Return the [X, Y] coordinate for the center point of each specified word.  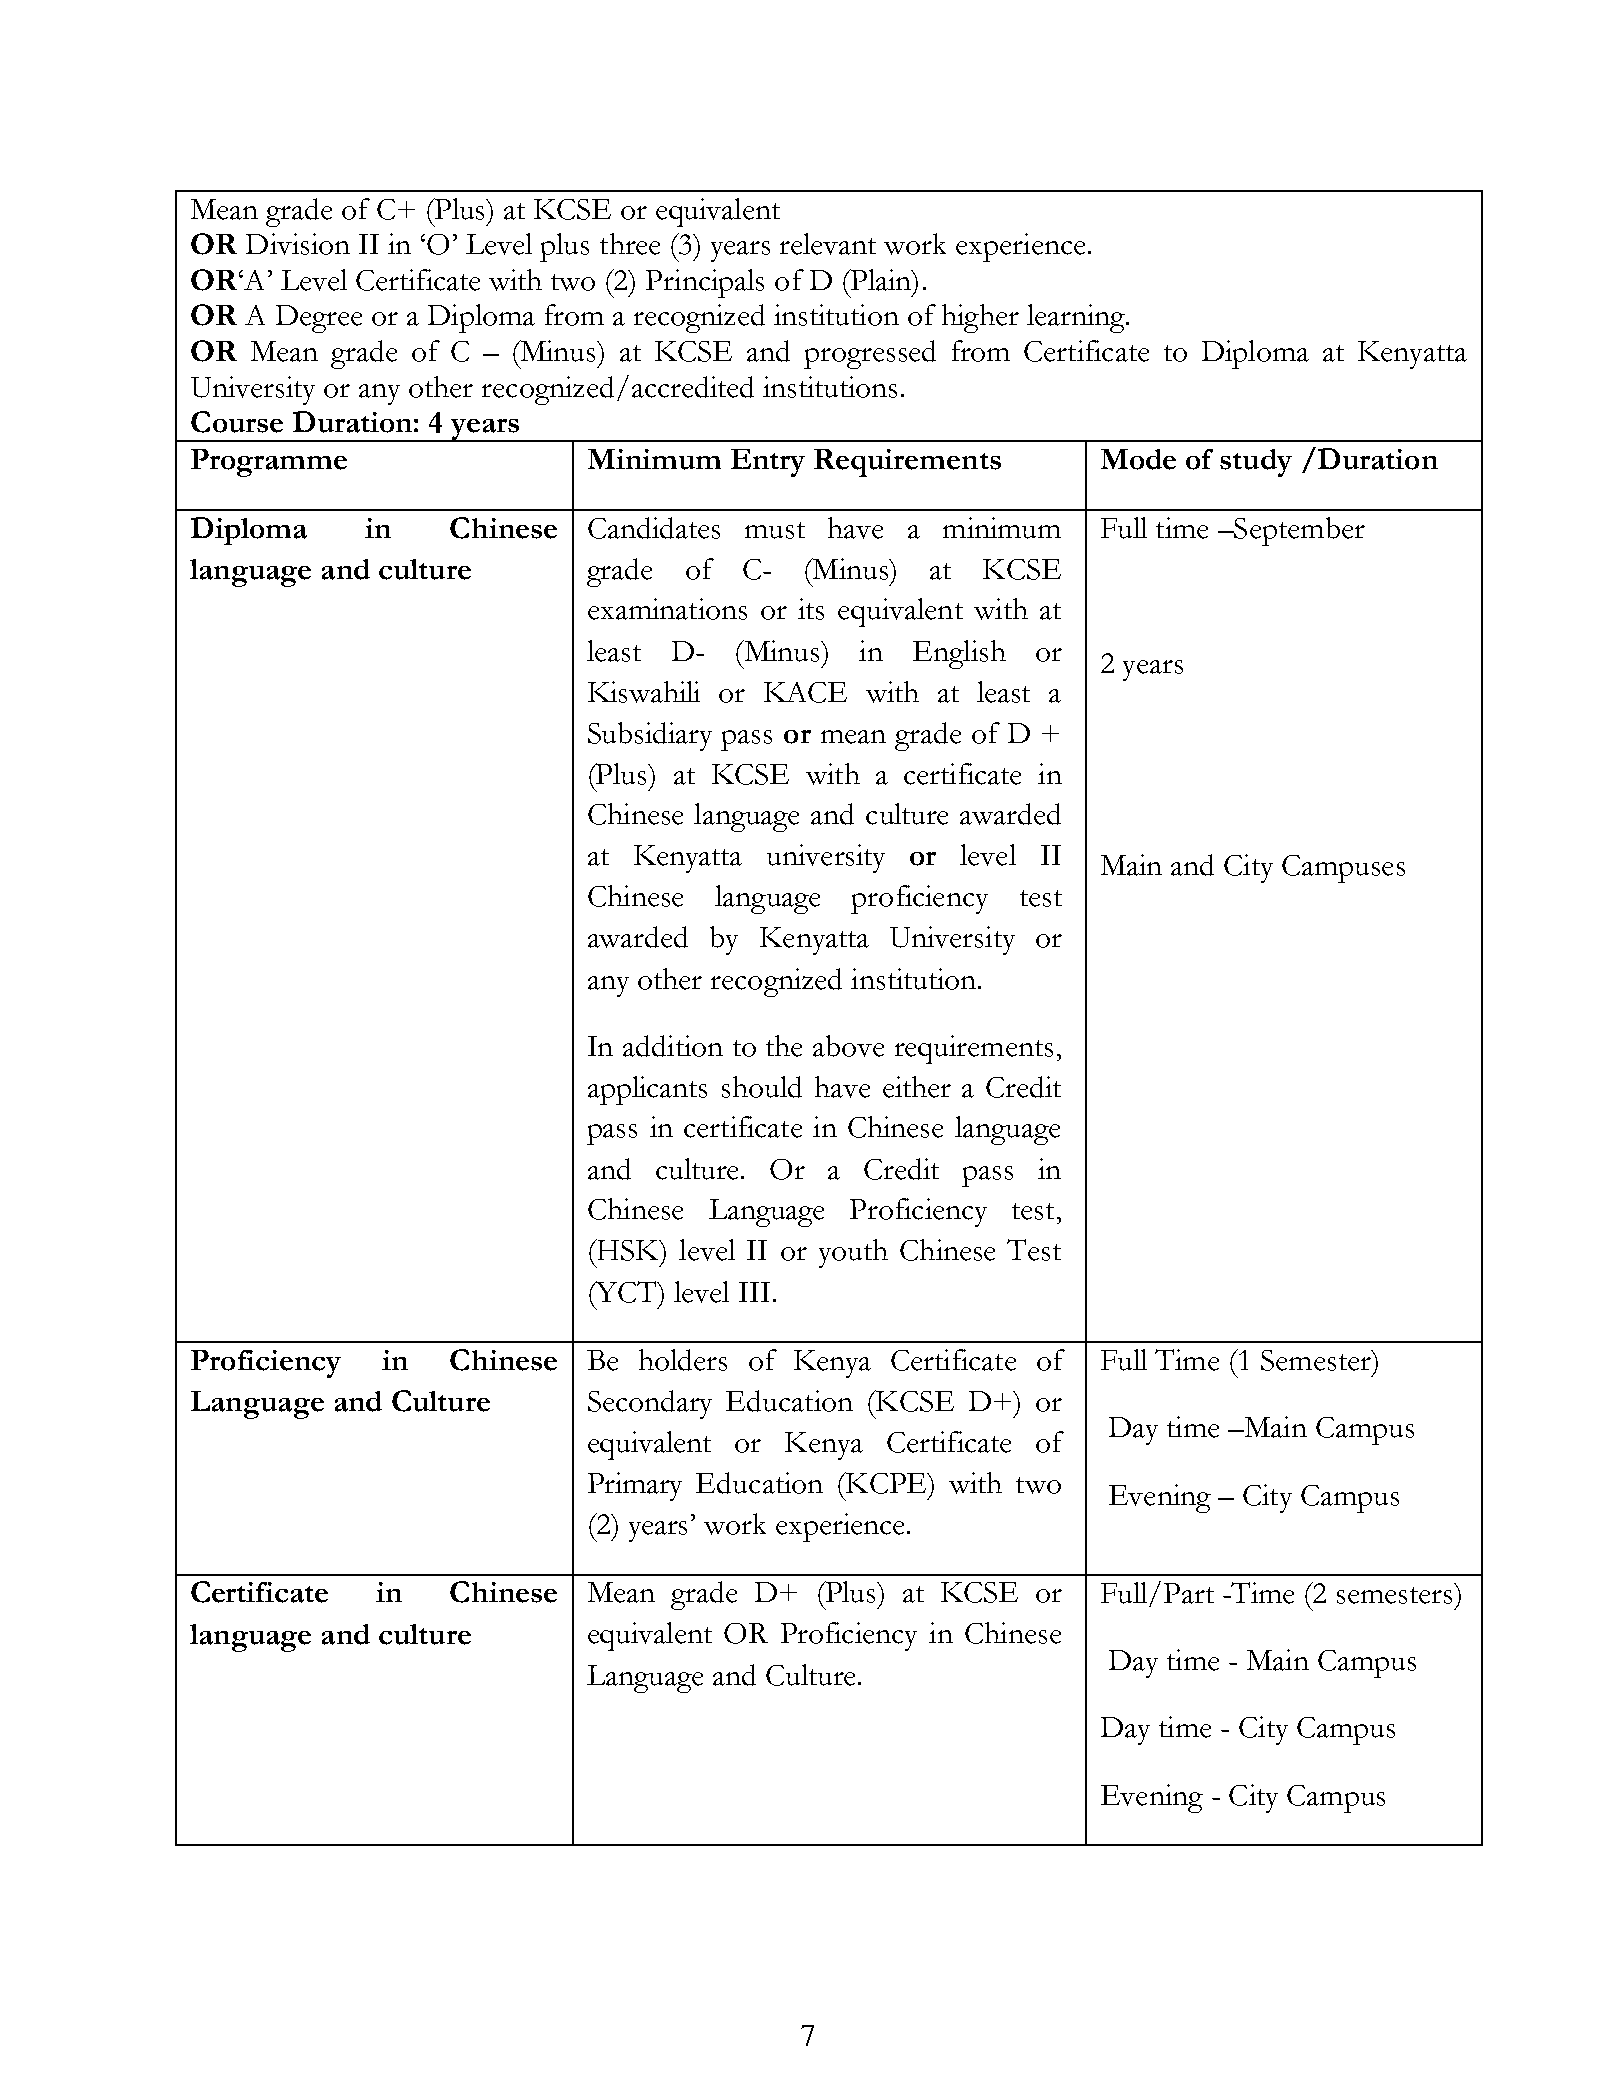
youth [853, 1253]
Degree [319, 319]
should [762, 1087]
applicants [647, 1090]
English [959, 654]
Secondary [650, 1404]
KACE [805, 692]
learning [1077, 318]
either [917, 1087]
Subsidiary [650, 736]
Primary [635, 1486]
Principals [705, 283]
